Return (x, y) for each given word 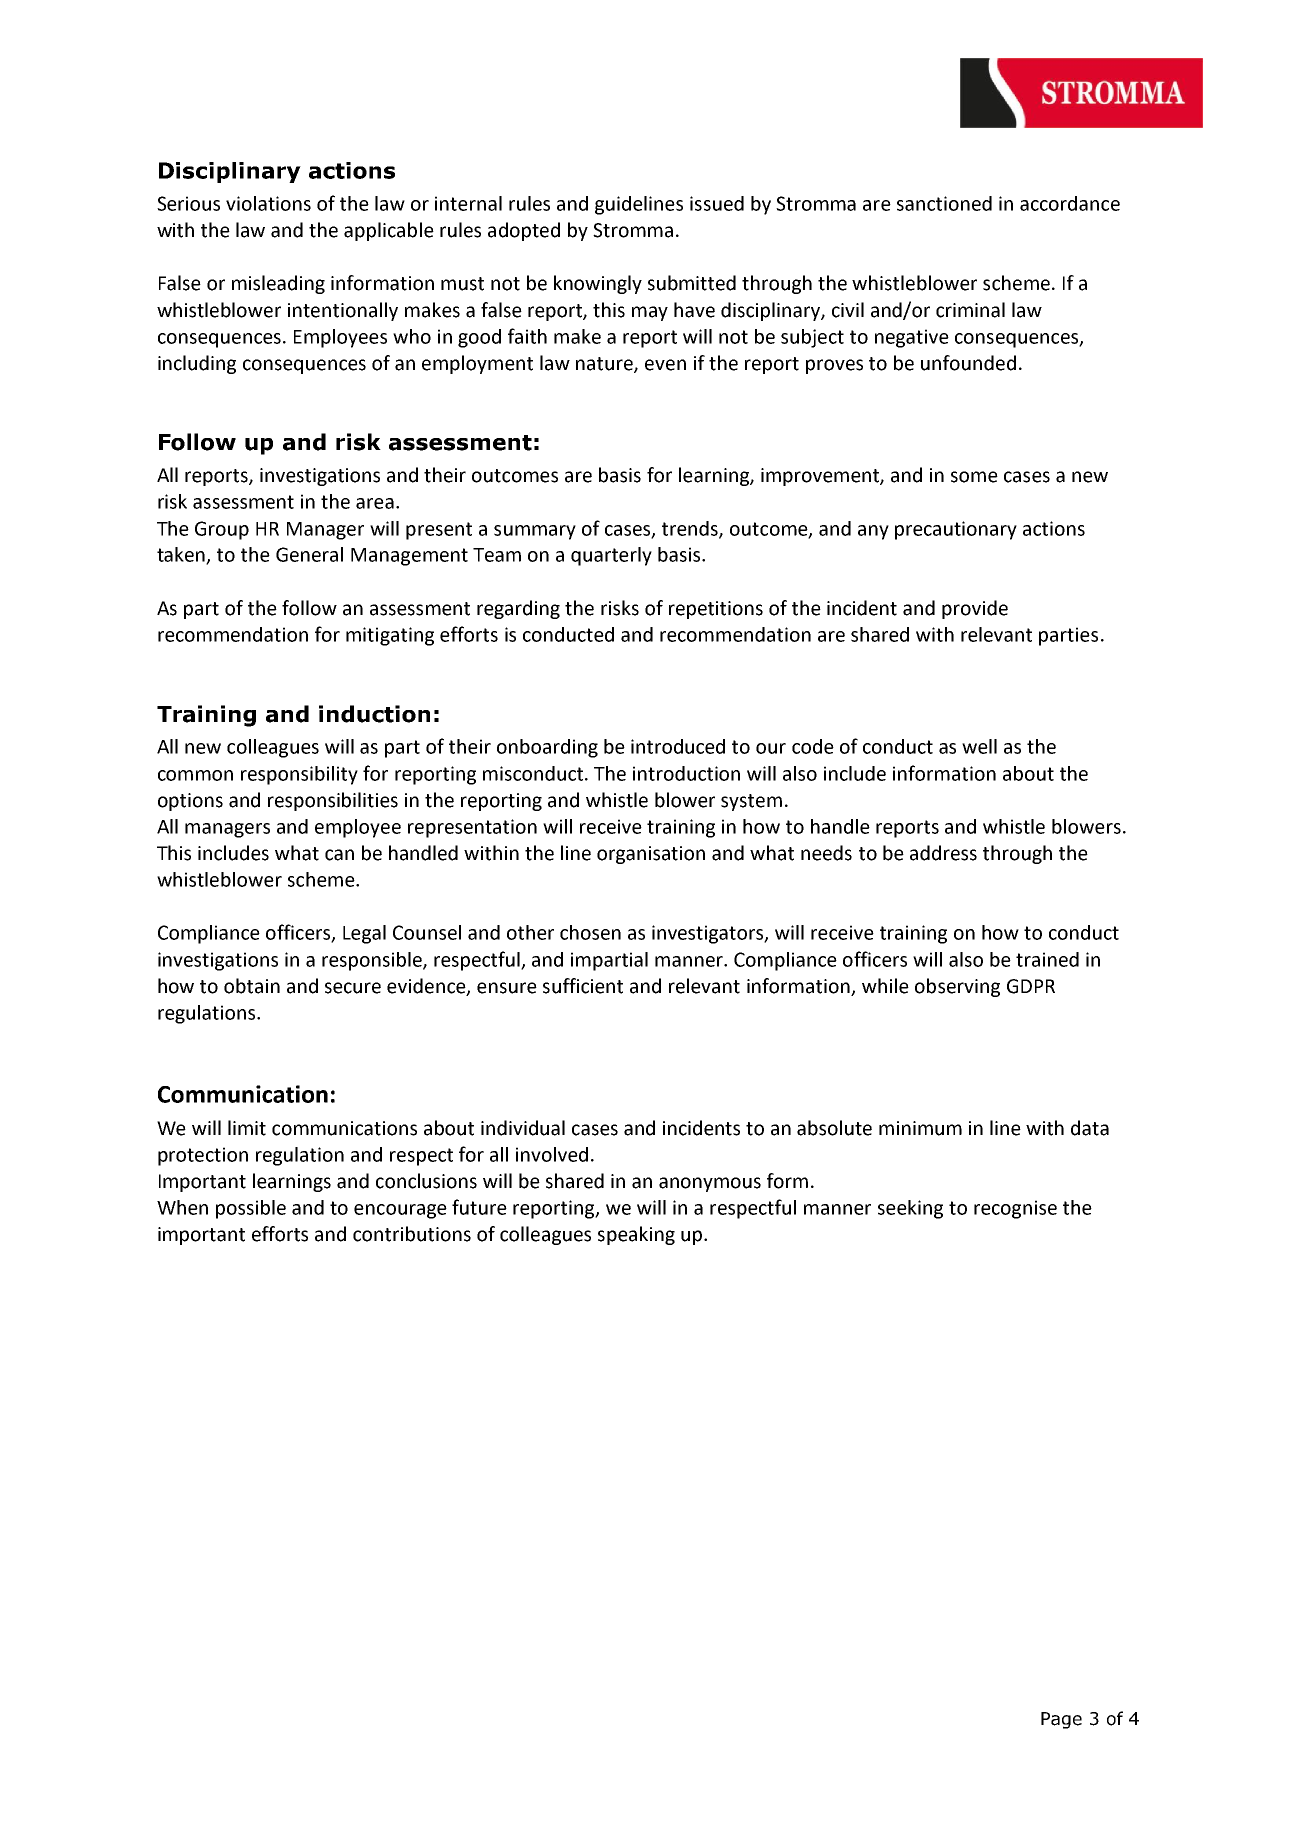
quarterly (611, 556)
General (309, 554)
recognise (1015, 1209)
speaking (636, 1235)
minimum (920, 1128)
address (943, 853)
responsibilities (333, 801)
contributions (412, 1234)
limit (247, 1128)
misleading (278, 284)
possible (251, 1209)
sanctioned (944, 203)
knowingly (598, 284)
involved (552, 1154)
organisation (651, 855)
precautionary (956, 530)
